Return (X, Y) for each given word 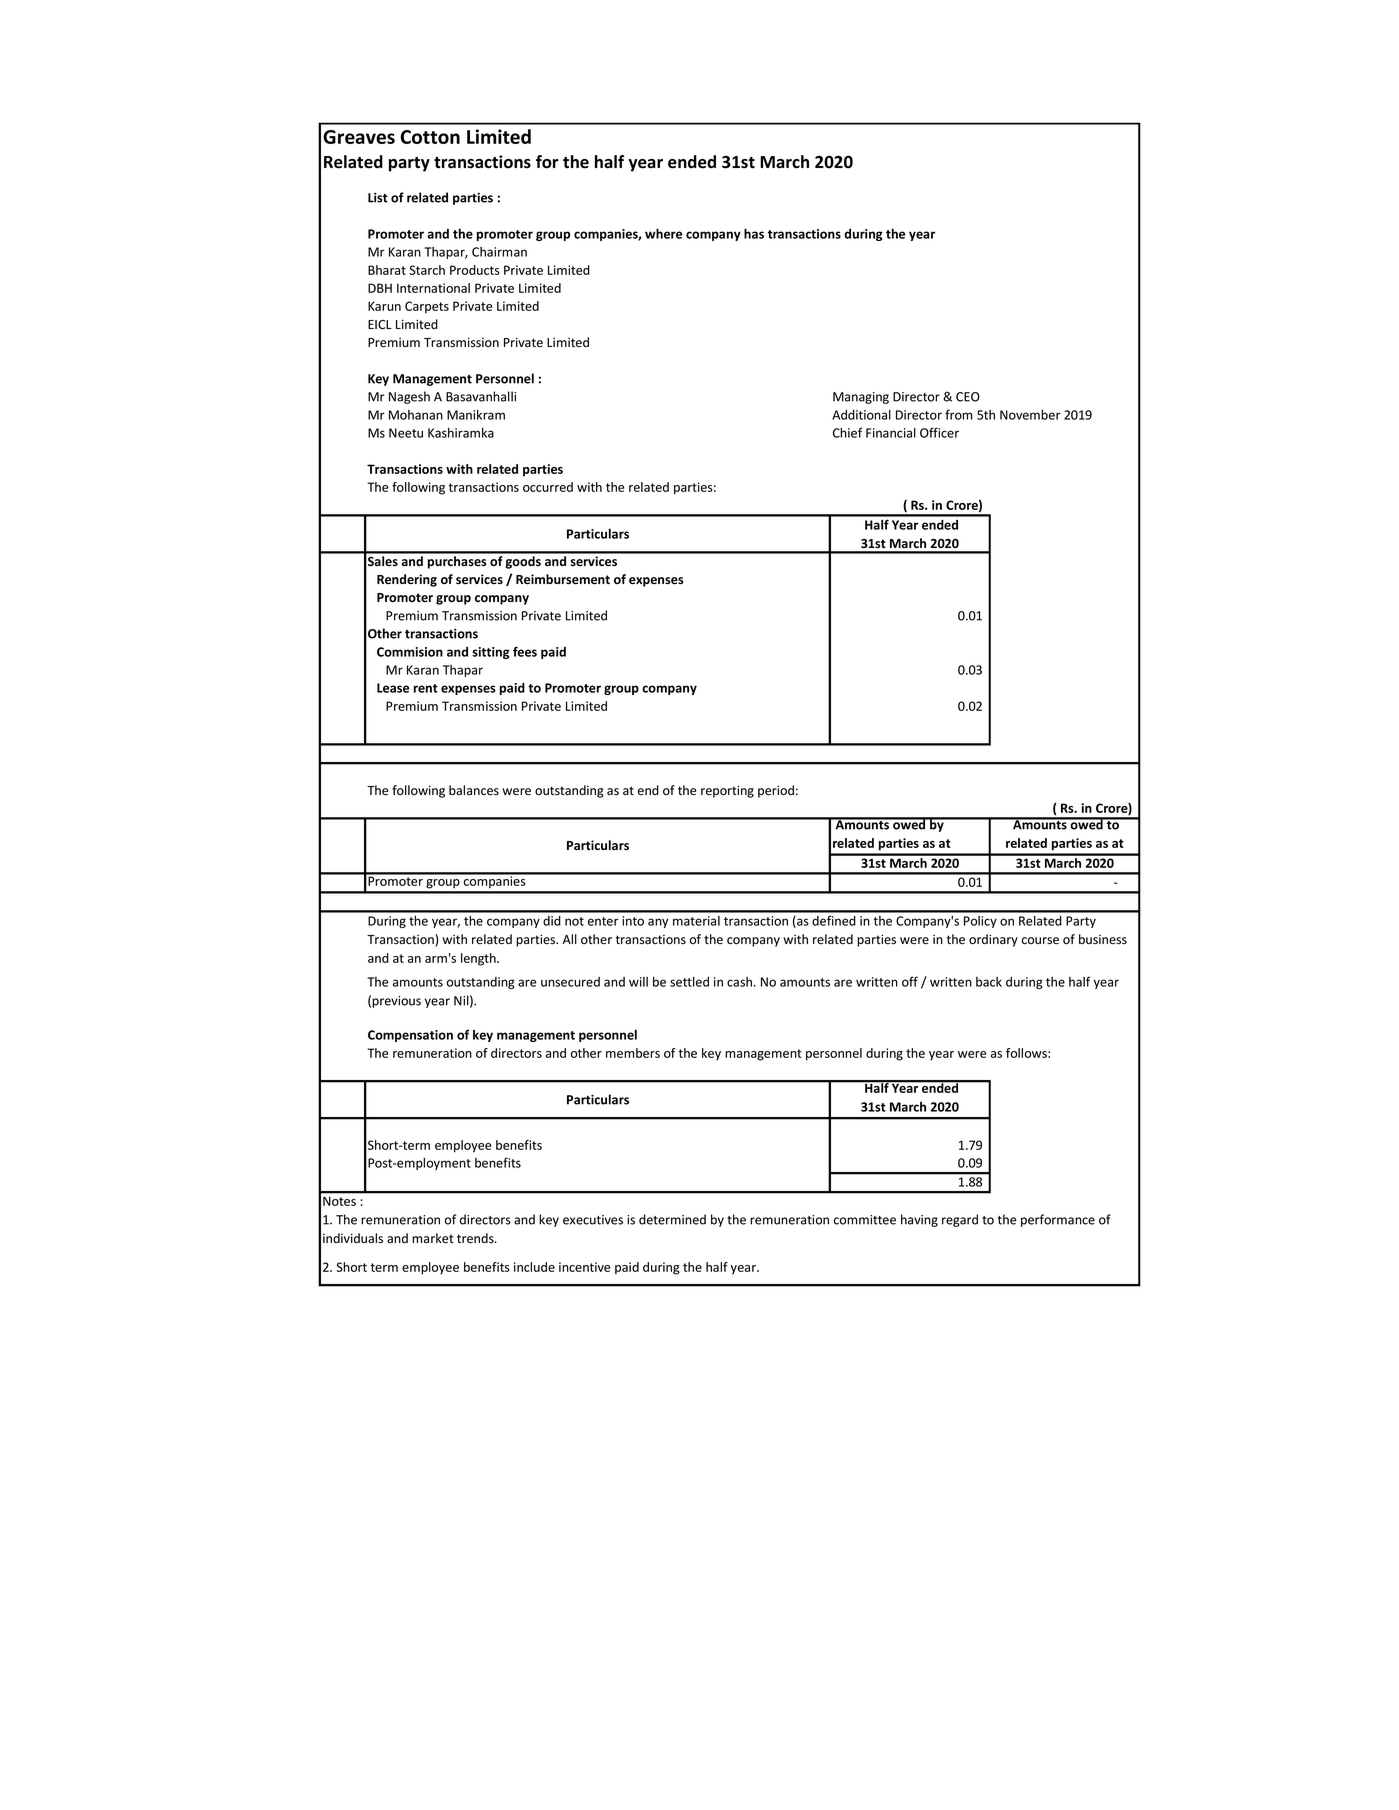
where (663, 233)
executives (593, 1220)
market (433, 1238)
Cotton (430, 137)
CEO (968, 397)
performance (1058, 1220)
